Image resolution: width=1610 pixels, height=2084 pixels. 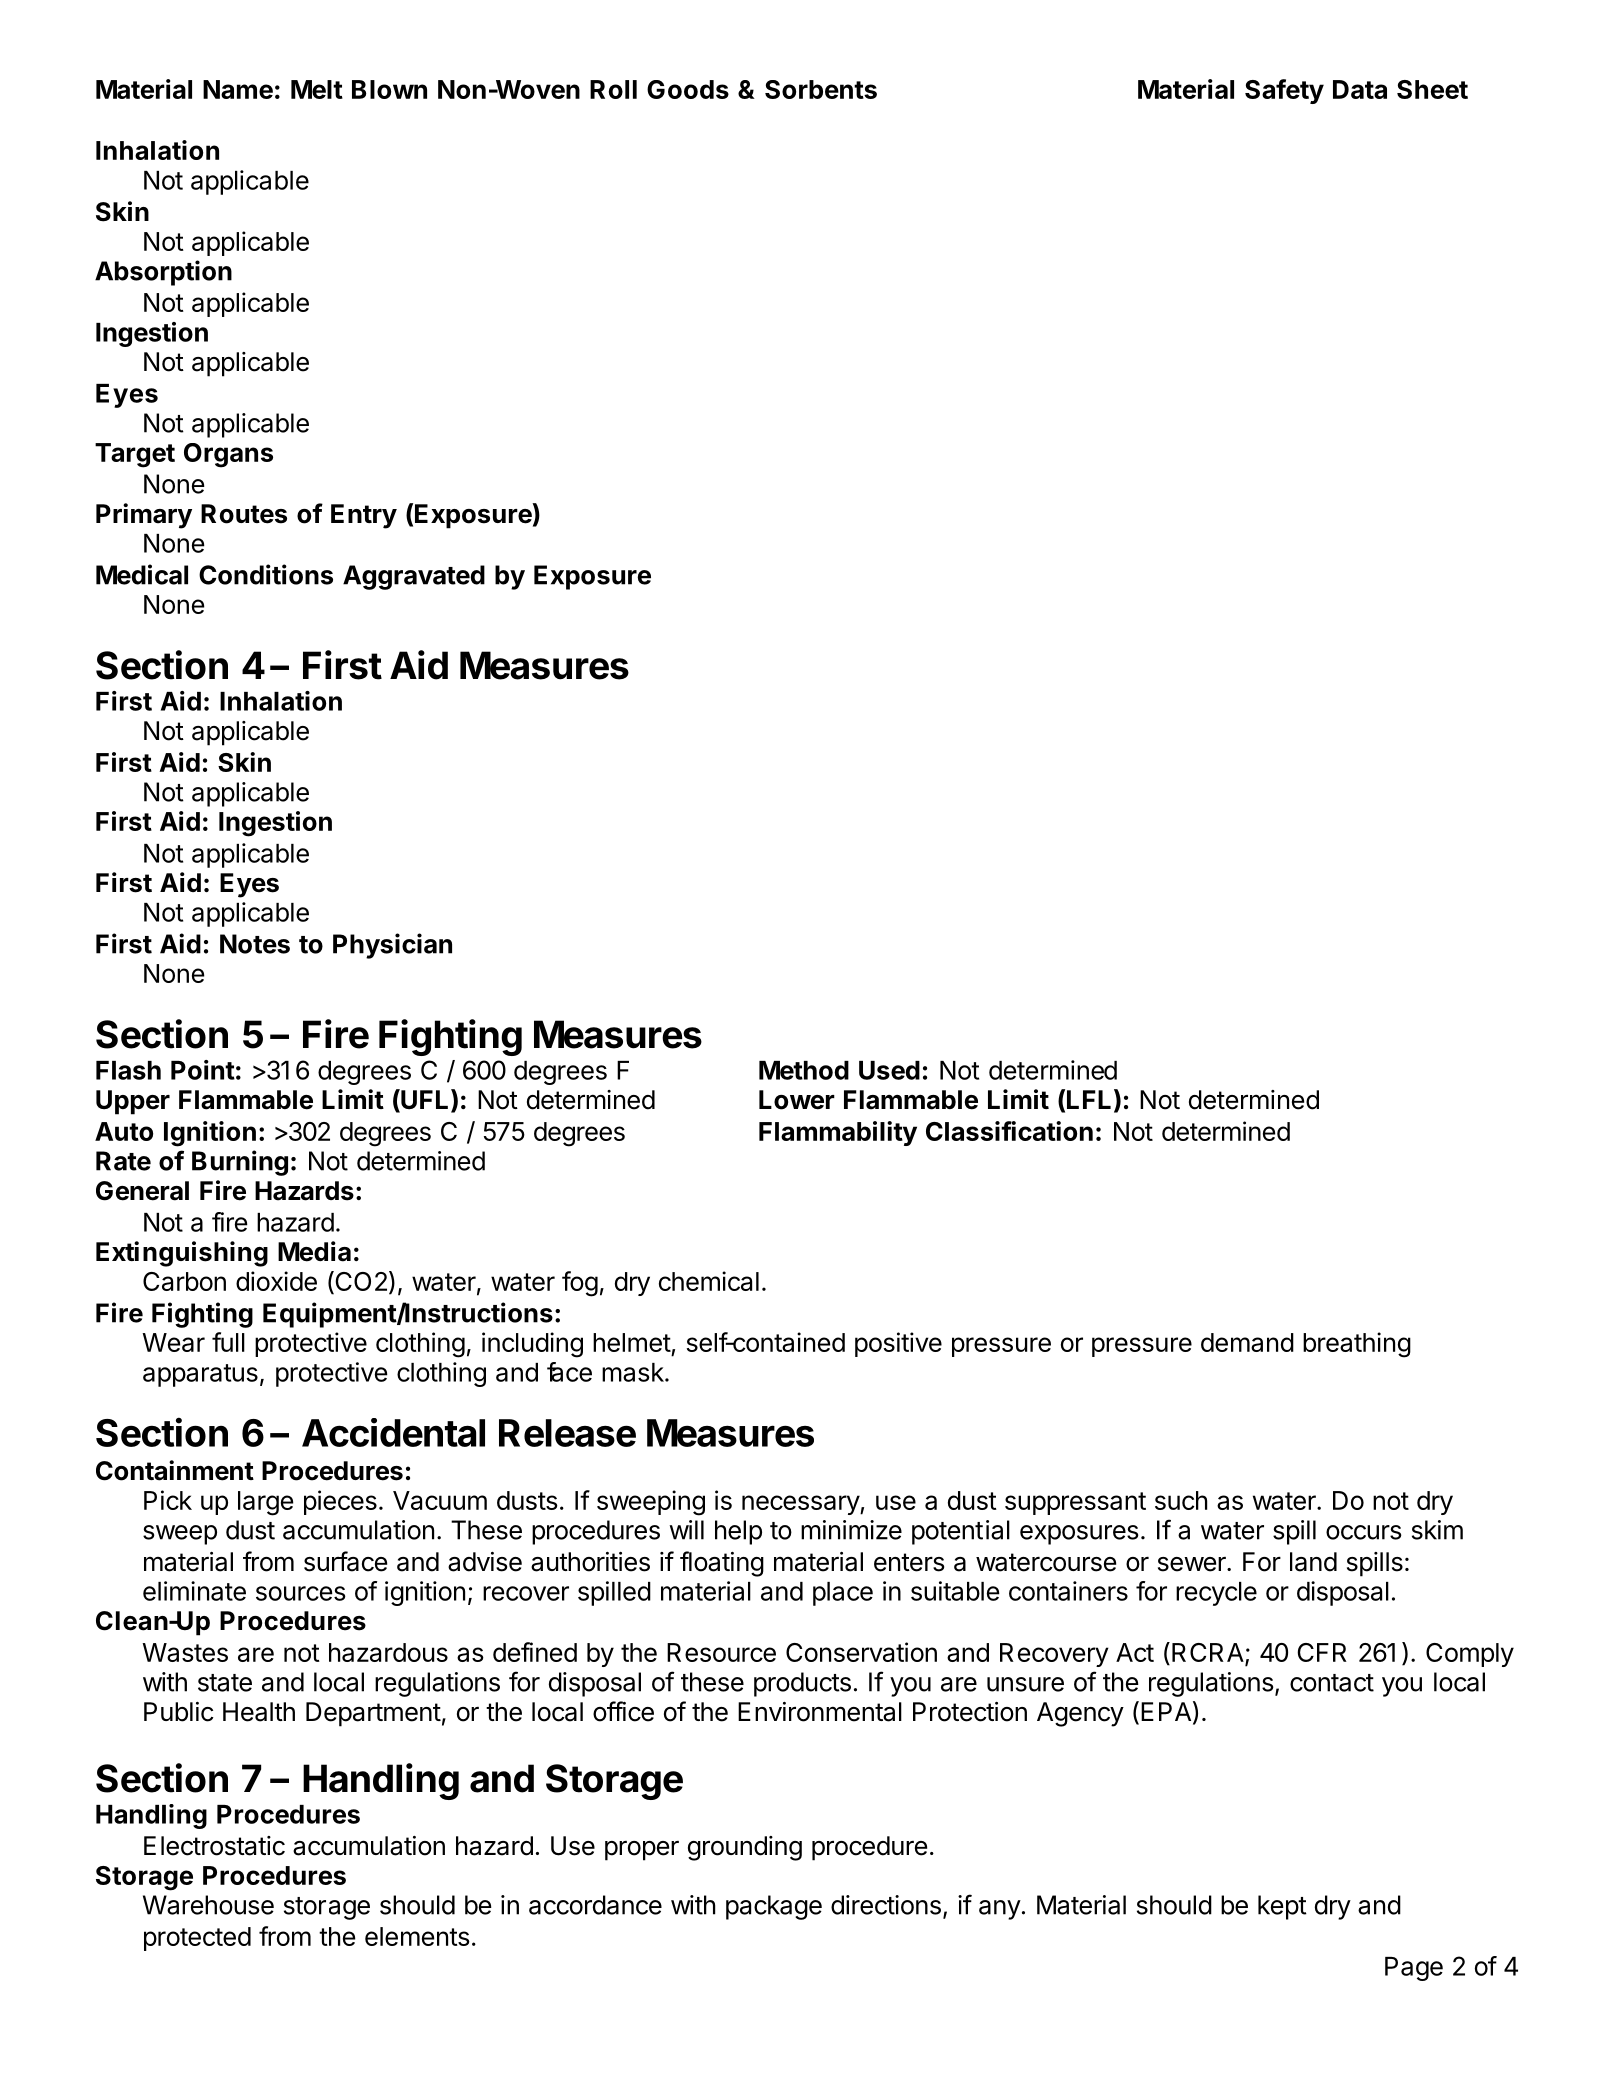 What do you see at coordinates (208, 1905) in the document?
I see `Warehouse` at bounding box center [208, 1905].
